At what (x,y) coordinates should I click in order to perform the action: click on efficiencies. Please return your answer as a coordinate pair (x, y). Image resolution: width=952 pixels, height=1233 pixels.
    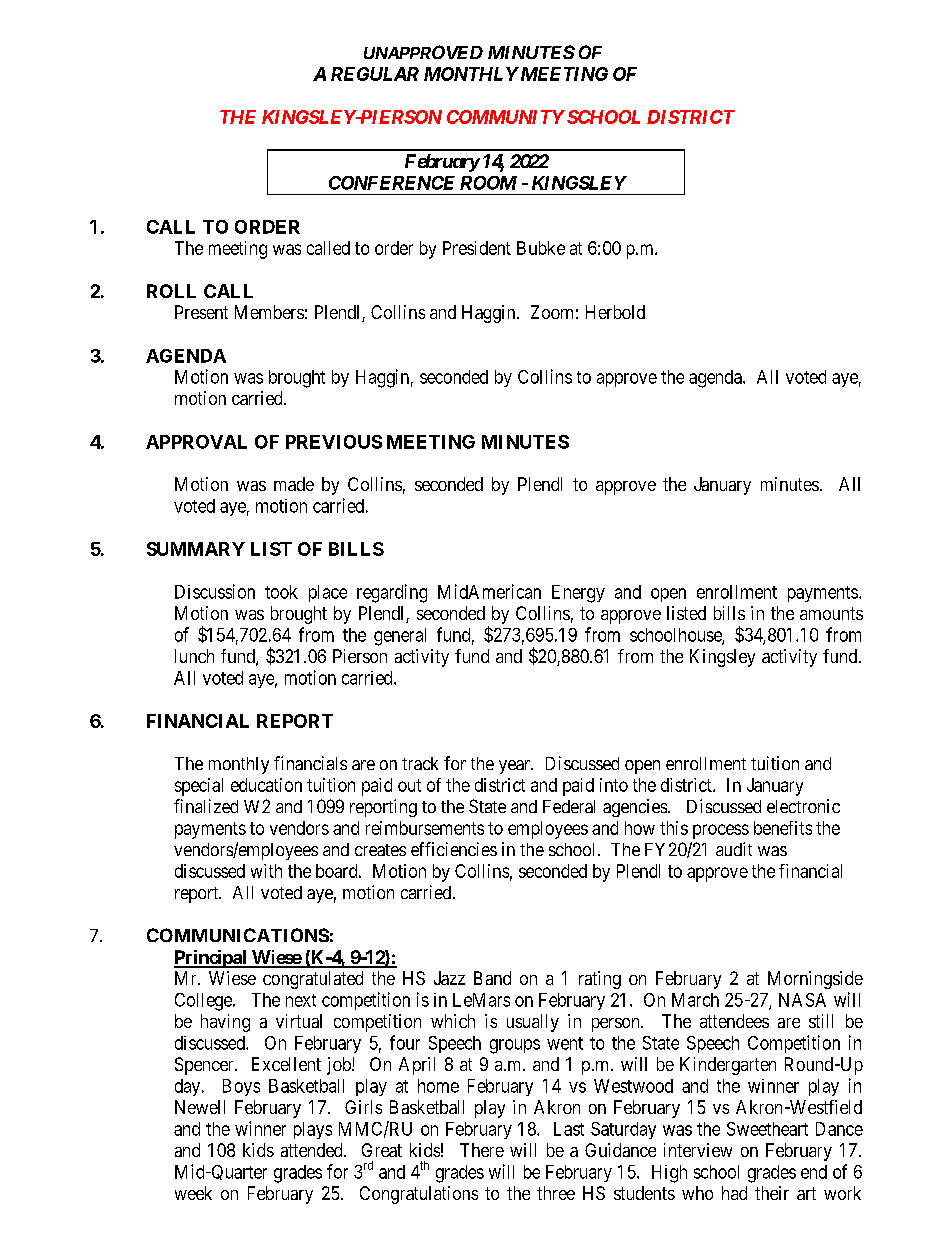
    Looking at the image, I should click on (454, 849).
